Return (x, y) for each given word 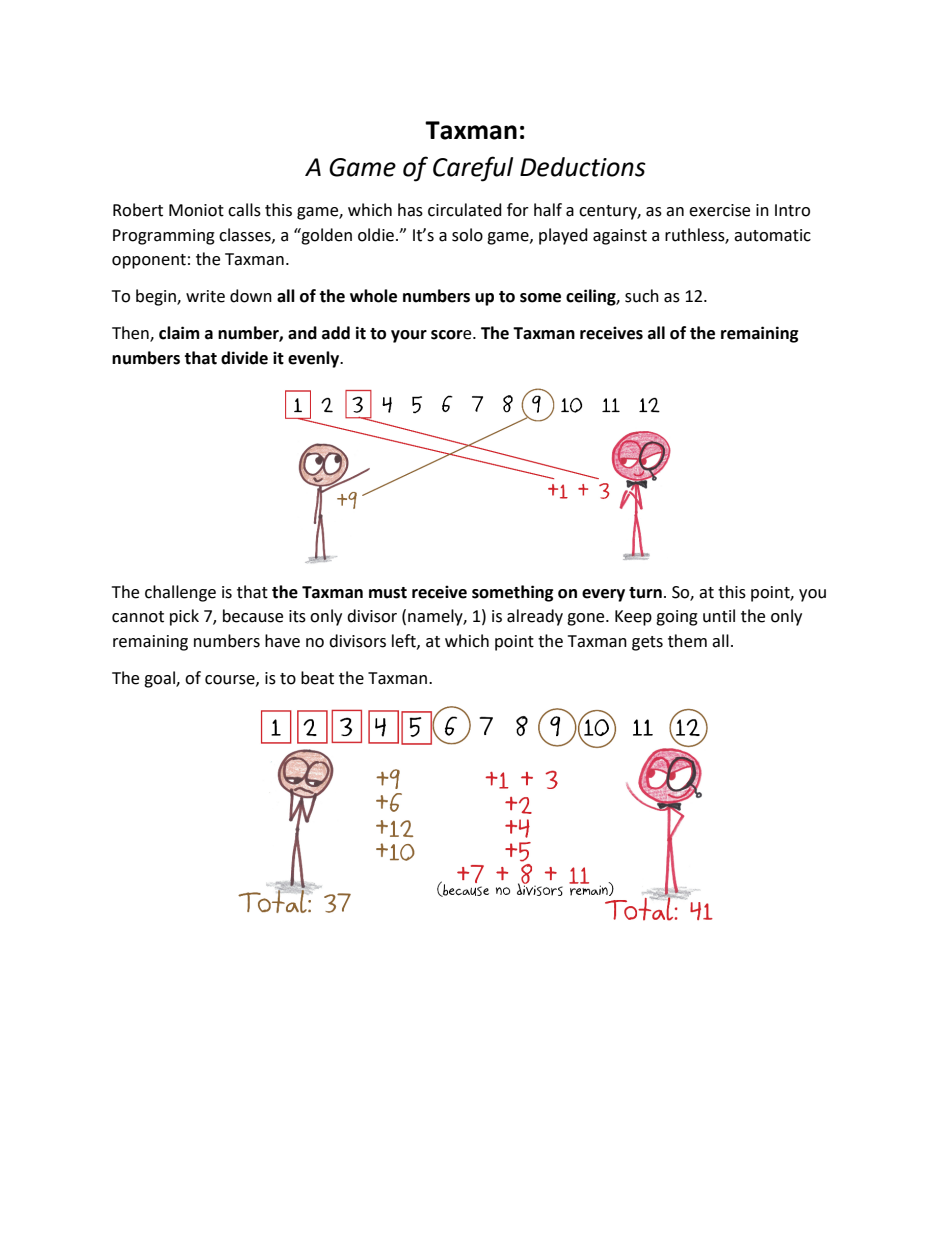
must (388, 593)
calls (244, 210)
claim (179, 333)
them (687, 641)
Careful (473, 169)
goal (160, 679)
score (452, 335)
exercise (719, 210)
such (642, 296)
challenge (180, 593)
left (405, 641)
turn (645, 593)
